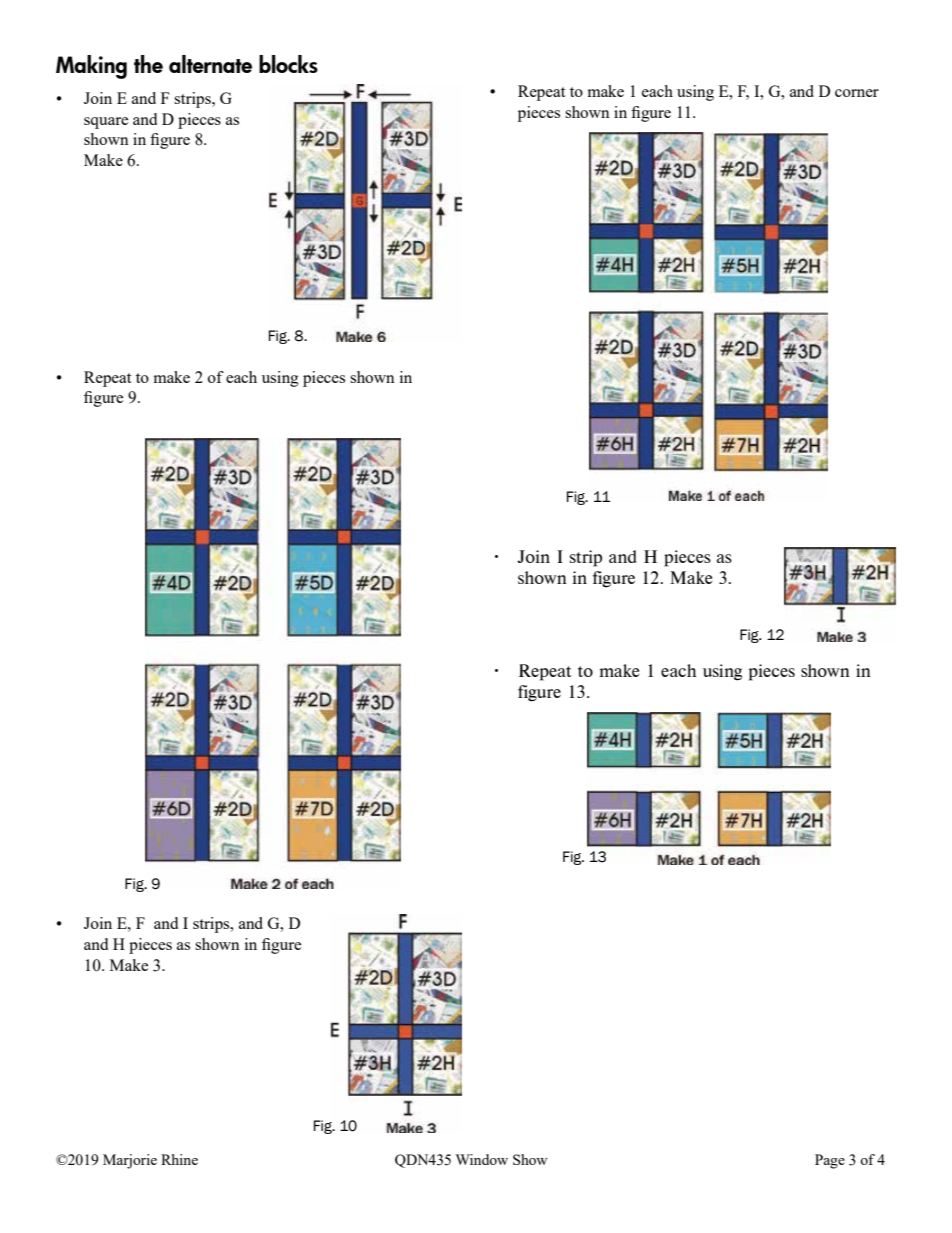 Image resolution: width=952 pixels, height=1233 pixels. I want to click on Making, so click(91, 67).
